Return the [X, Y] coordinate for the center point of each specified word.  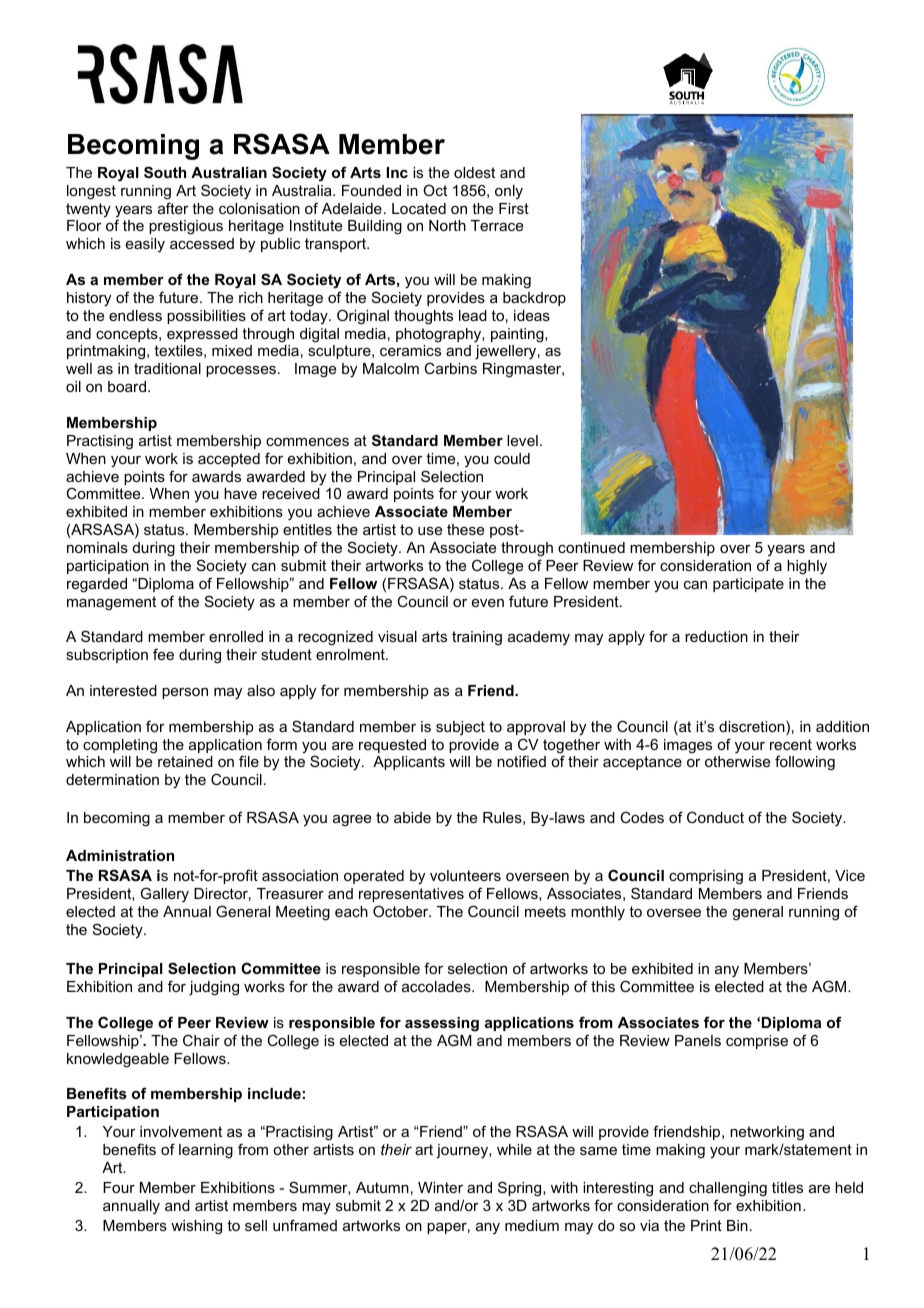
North [447, 225]
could [512, 458]
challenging [728, 1189]
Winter [440, 1187]
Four [119, 1187]
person [185, 693]
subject [460, 728]
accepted [229, 460]
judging [214, 988]
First [514, 208]
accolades [437, 986]
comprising [706, 877]
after [173, 208]
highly [807, 567]
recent [791, 744]
